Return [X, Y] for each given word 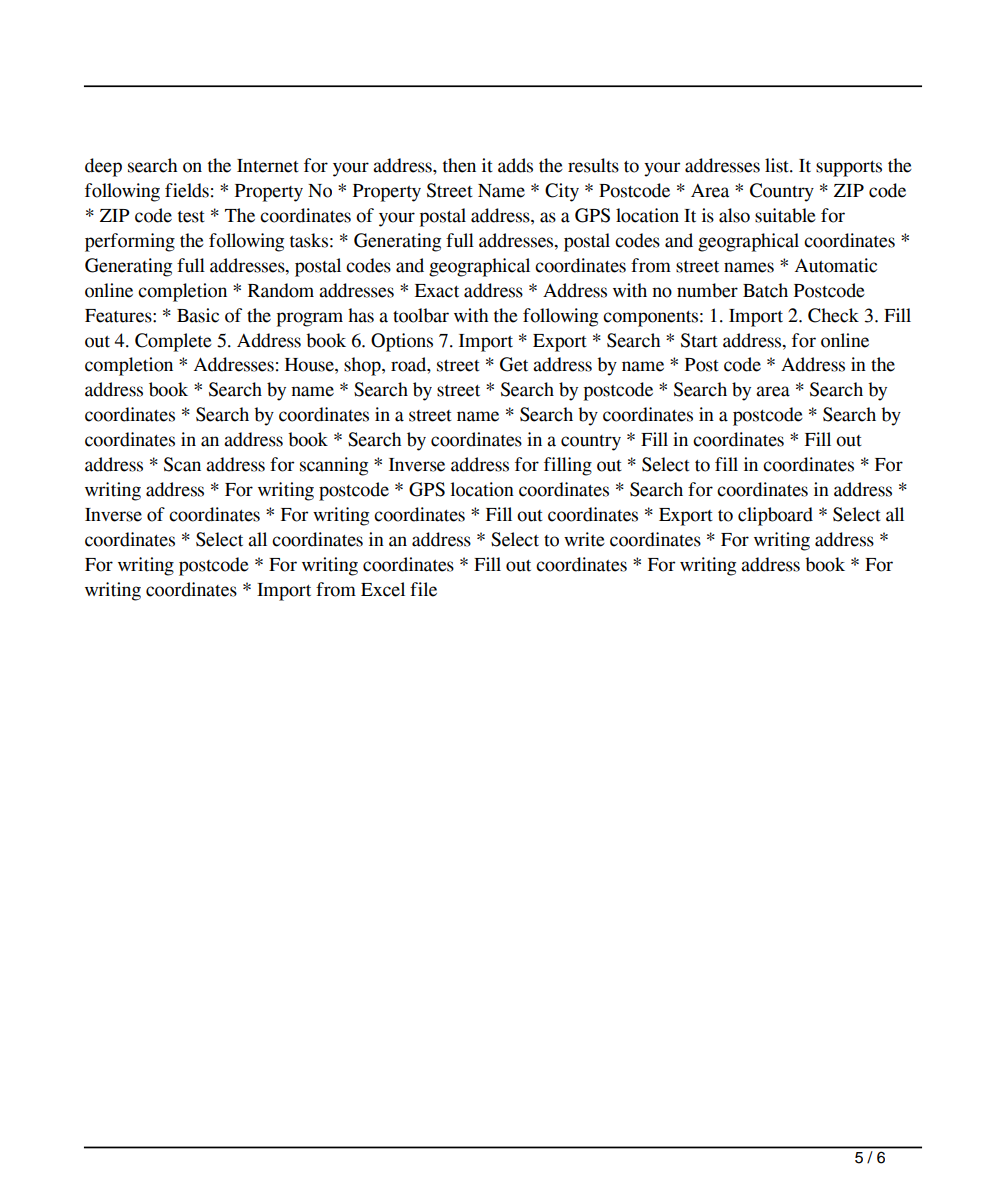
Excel [383, 589]
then [459, 165]
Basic [198, 315]
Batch [765, 290]
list [778, 165]
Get [514, 364]
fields [187, 190]
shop [363, 366]
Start [699, 340]
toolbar [421, 315]
